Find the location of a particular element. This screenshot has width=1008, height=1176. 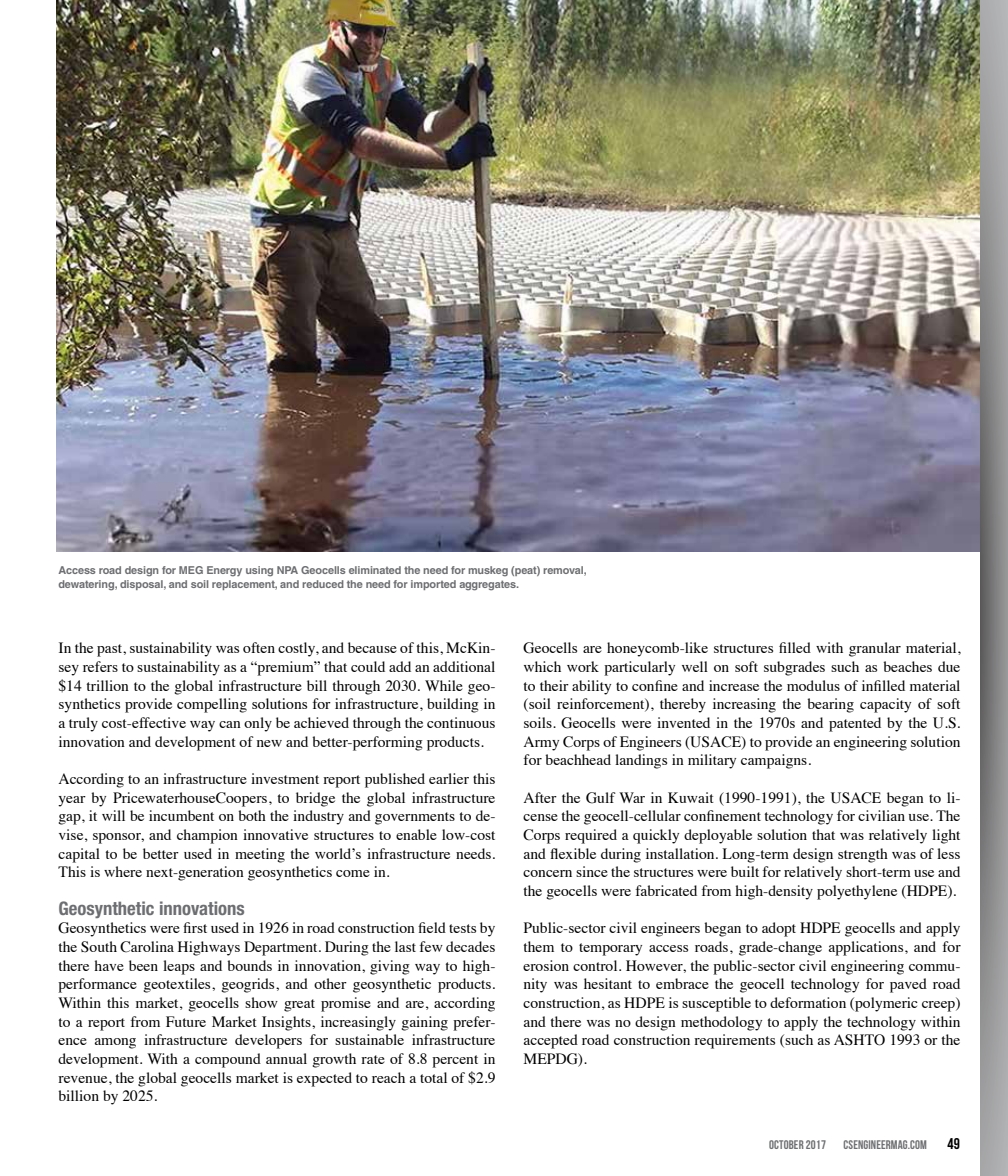

first is located at coordinates (195, 927).
